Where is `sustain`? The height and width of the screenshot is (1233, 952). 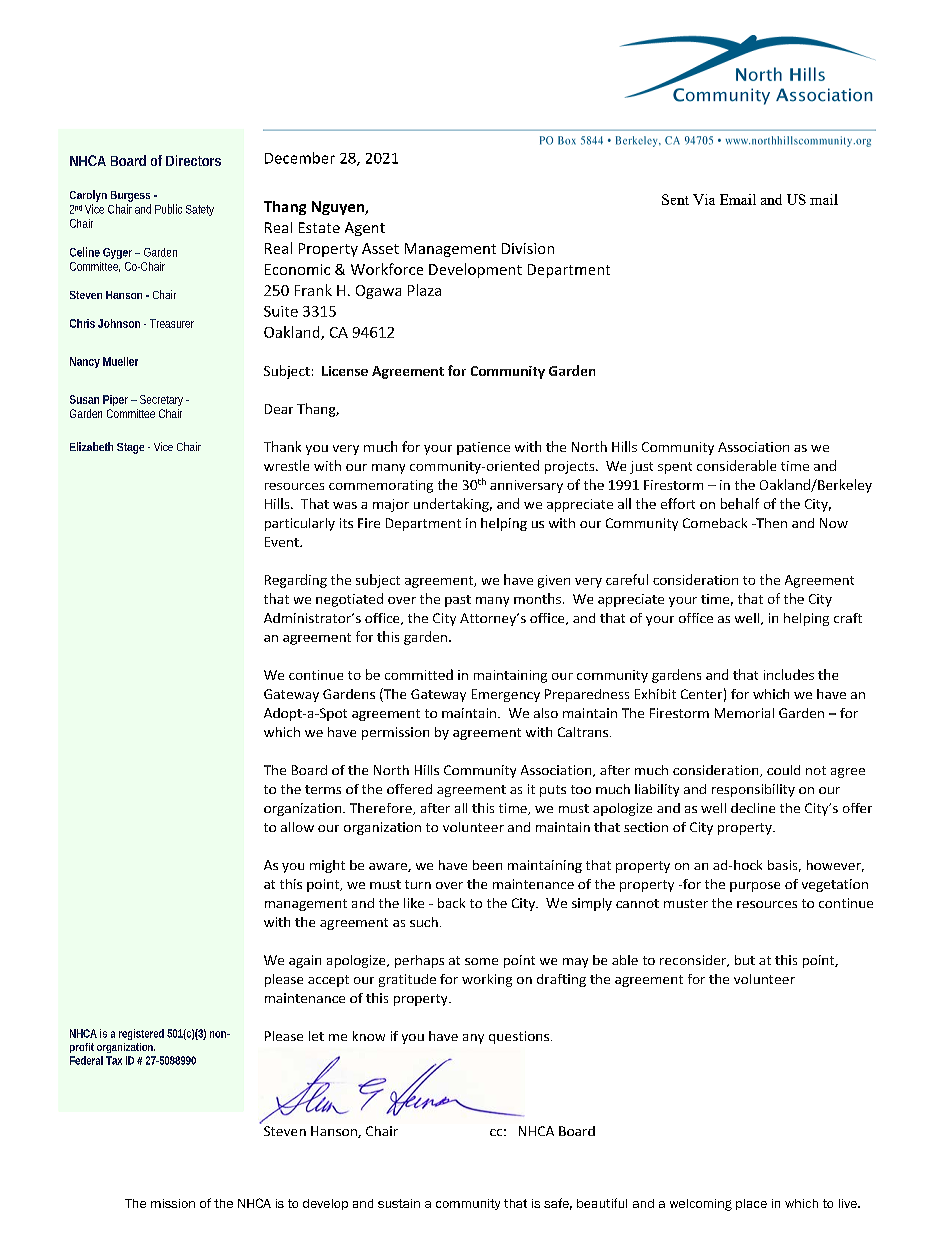
sustain is located at coordinates (399, 1203).
